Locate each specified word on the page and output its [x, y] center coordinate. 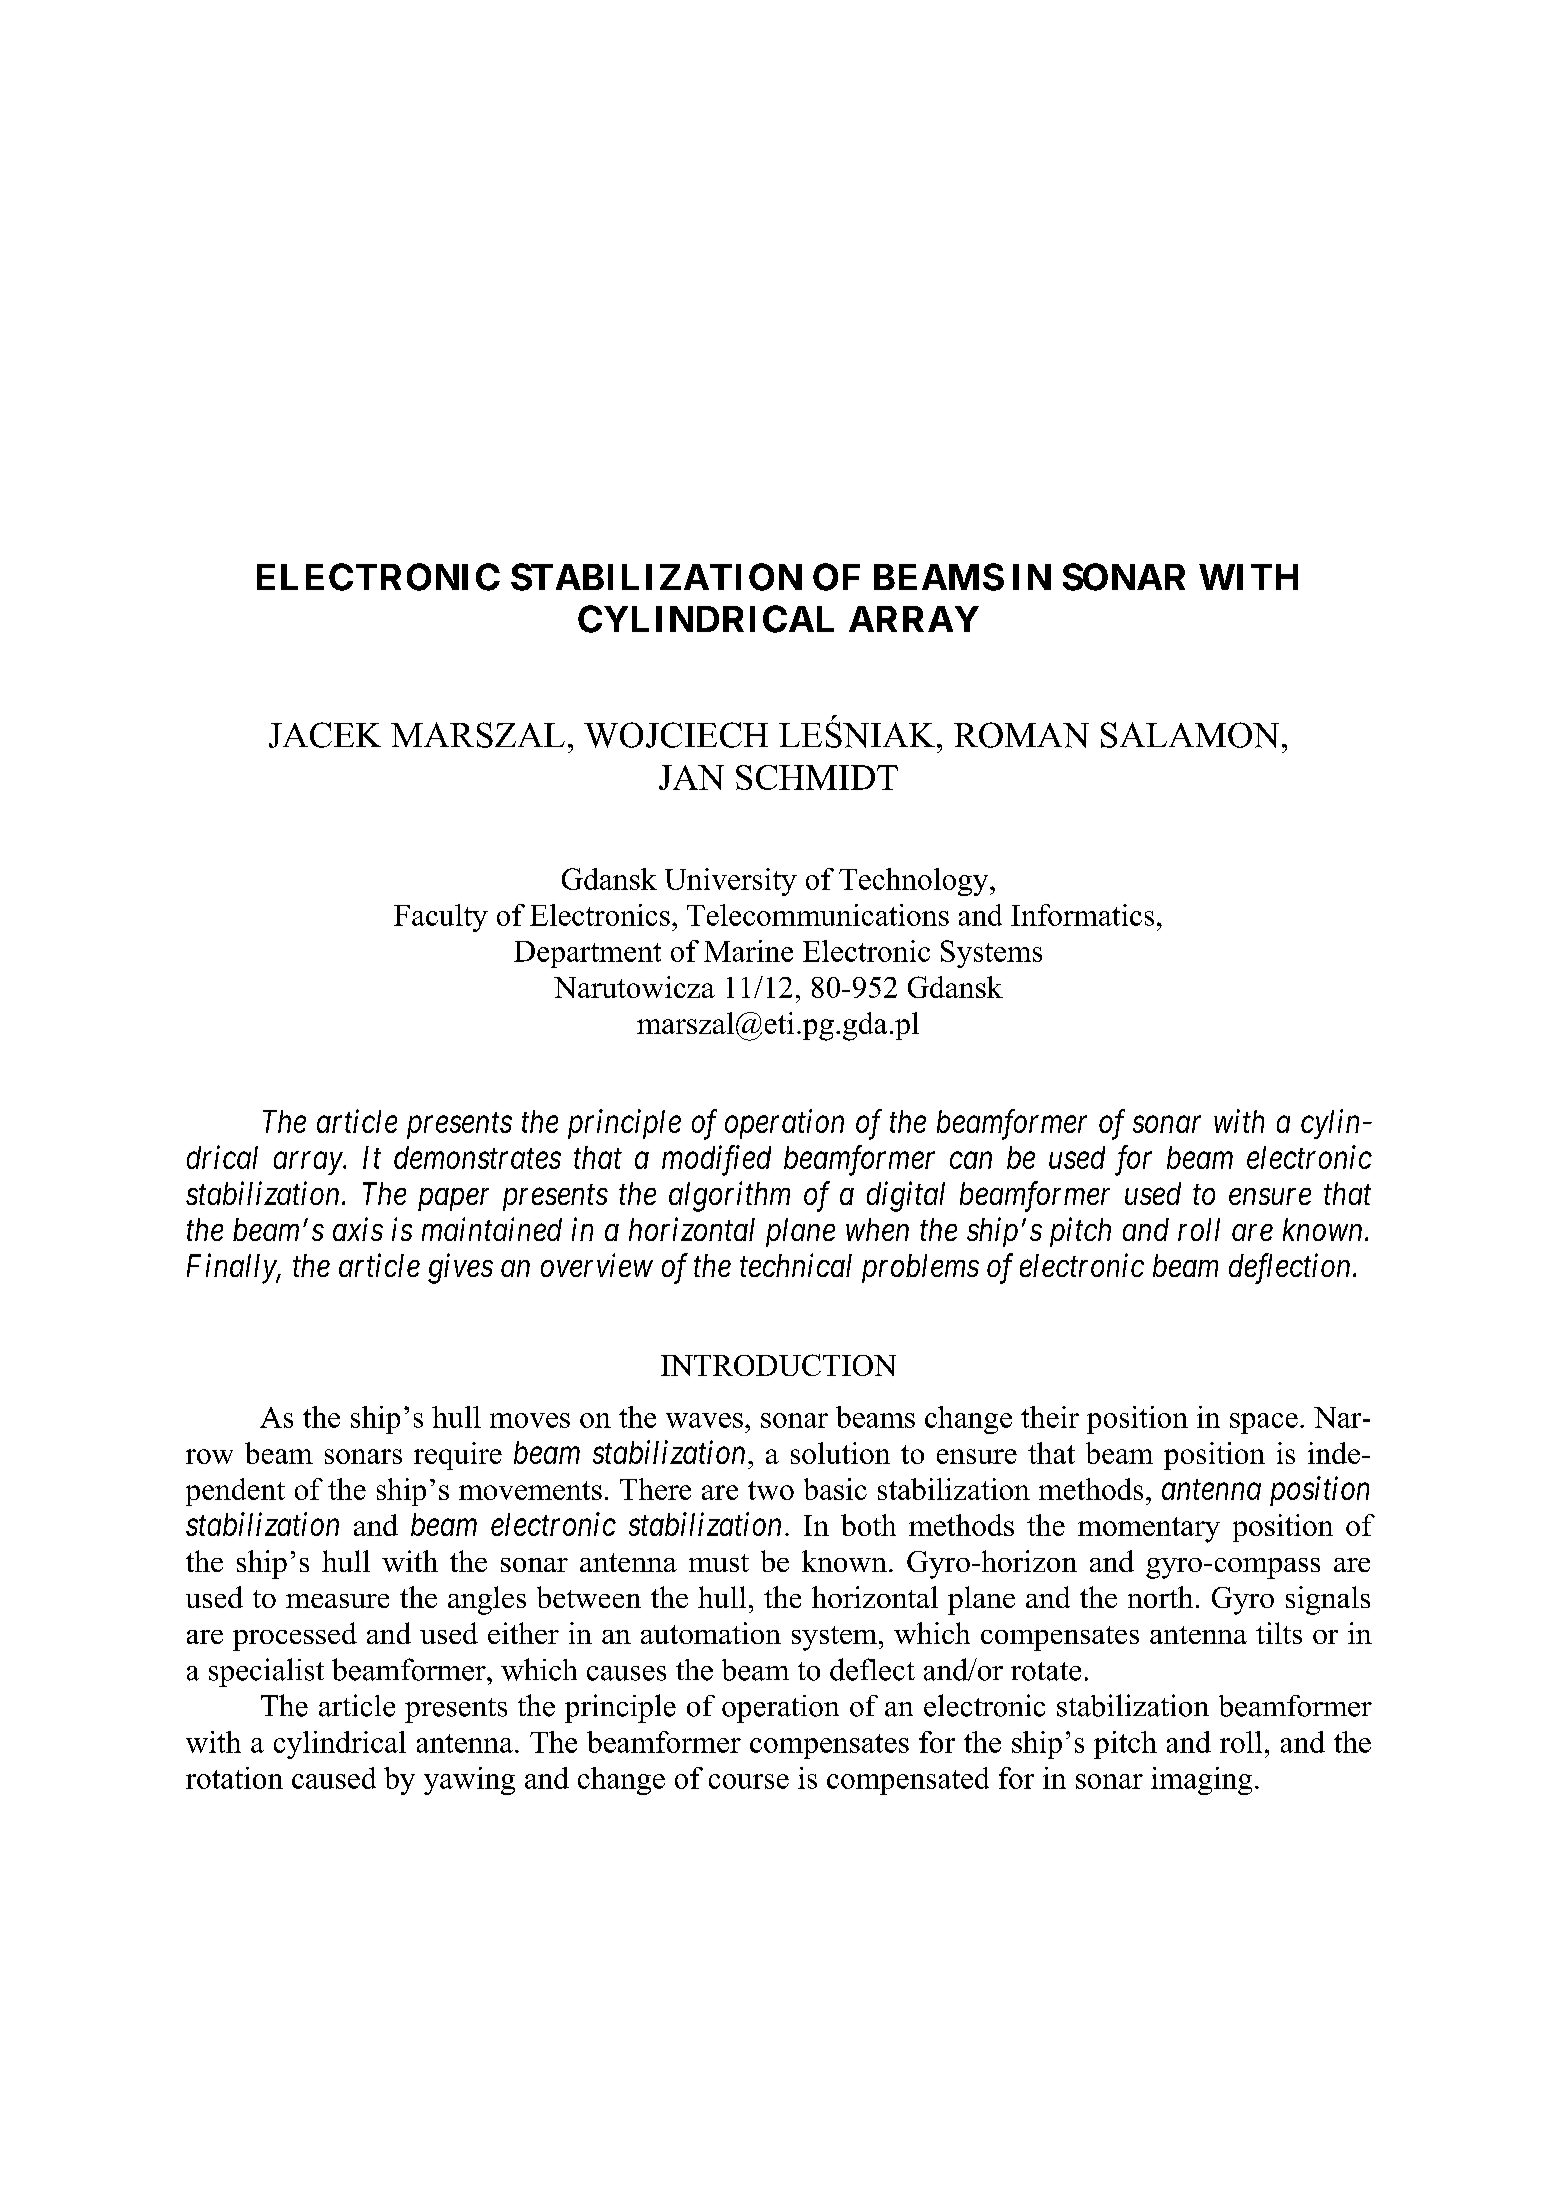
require [458, 1456]
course [749, 1781]
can [971, 1161]
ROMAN [1021, 735]
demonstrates [477, 1157]
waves [704, 1420]
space [1264, 1423]
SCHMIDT [817, 777]
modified [716, 1160]
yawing [469, 1781]
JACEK [325, 735]
